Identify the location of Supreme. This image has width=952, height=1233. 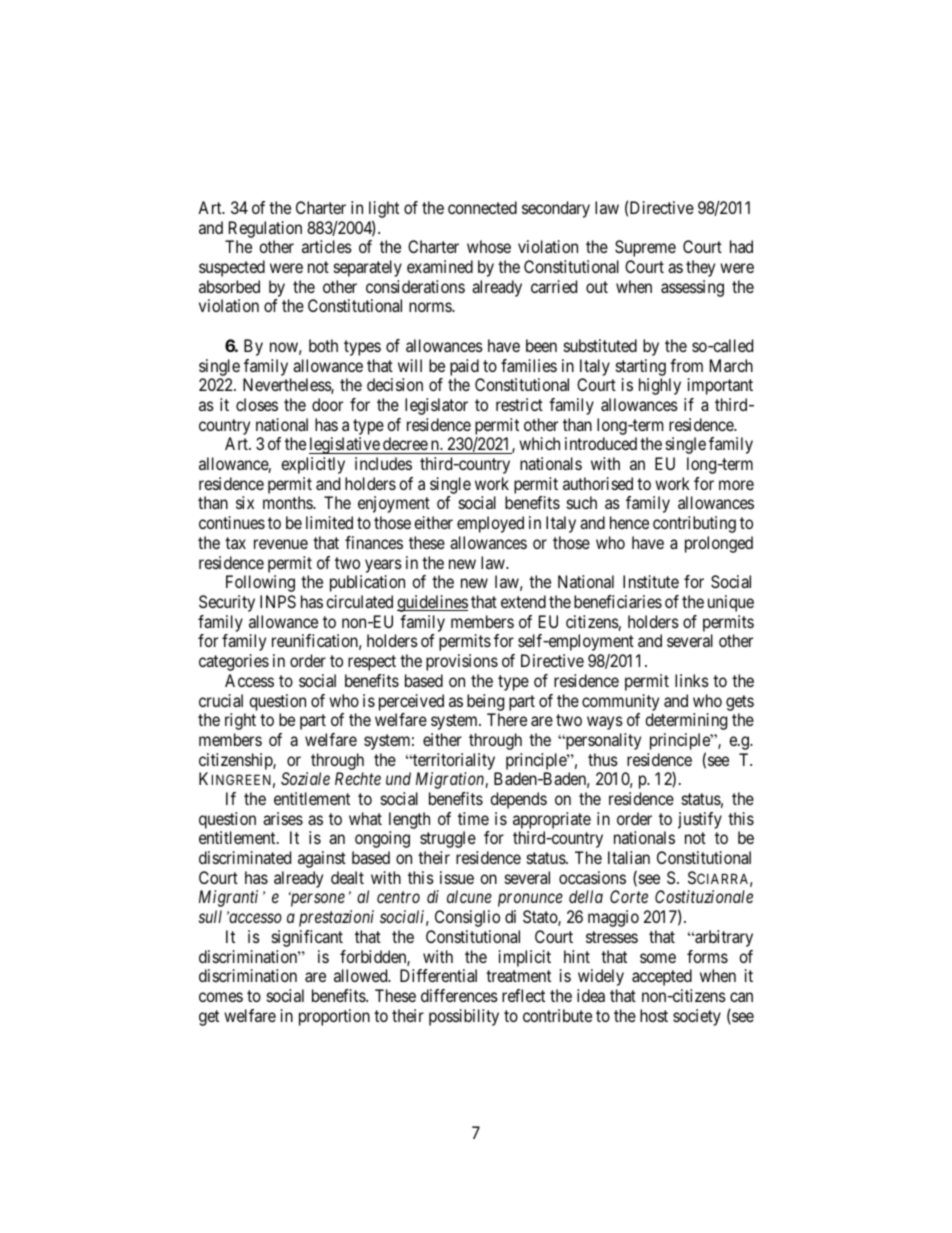
(645, 248).
